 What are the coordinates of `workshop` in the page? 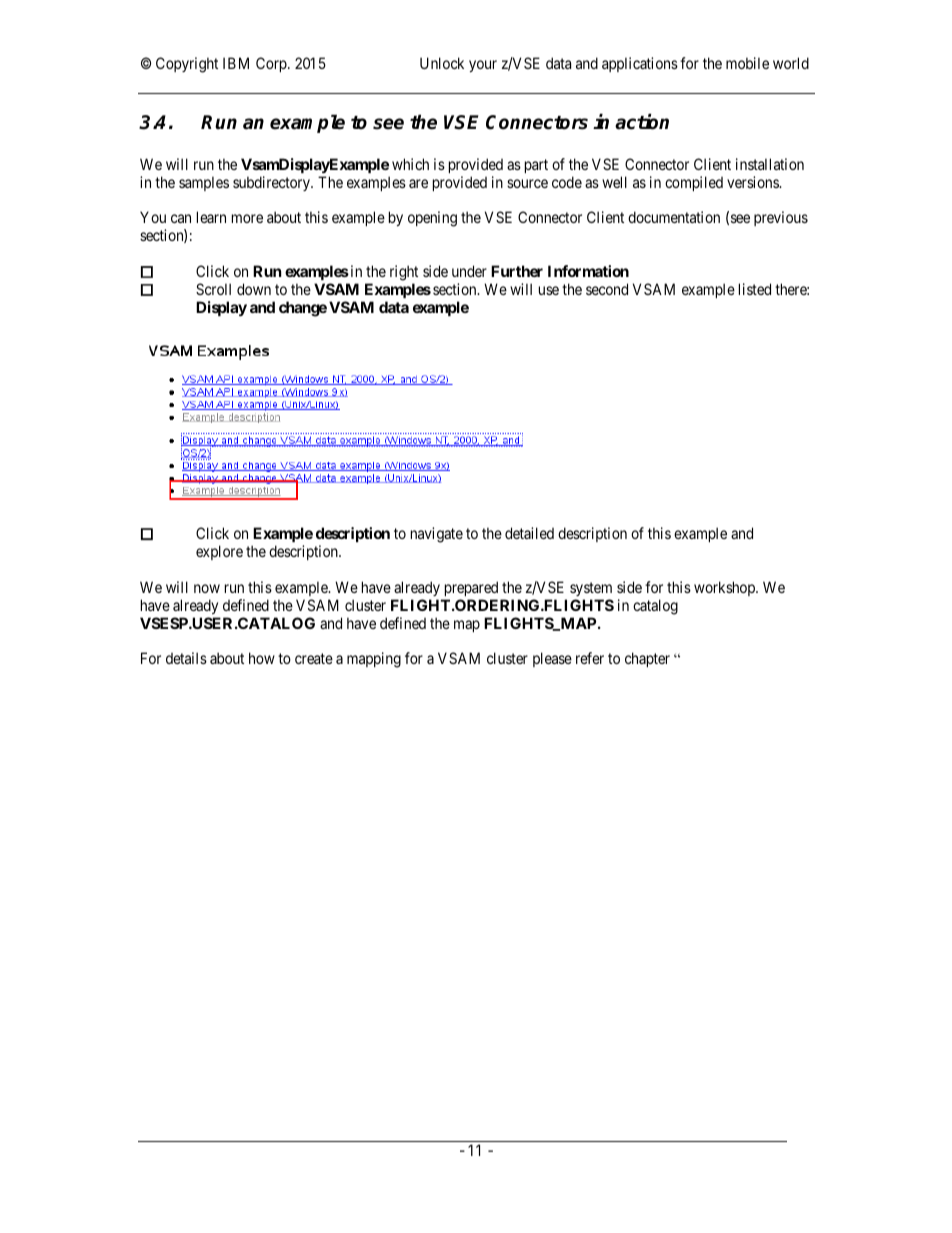 It's located at (725, 588).
